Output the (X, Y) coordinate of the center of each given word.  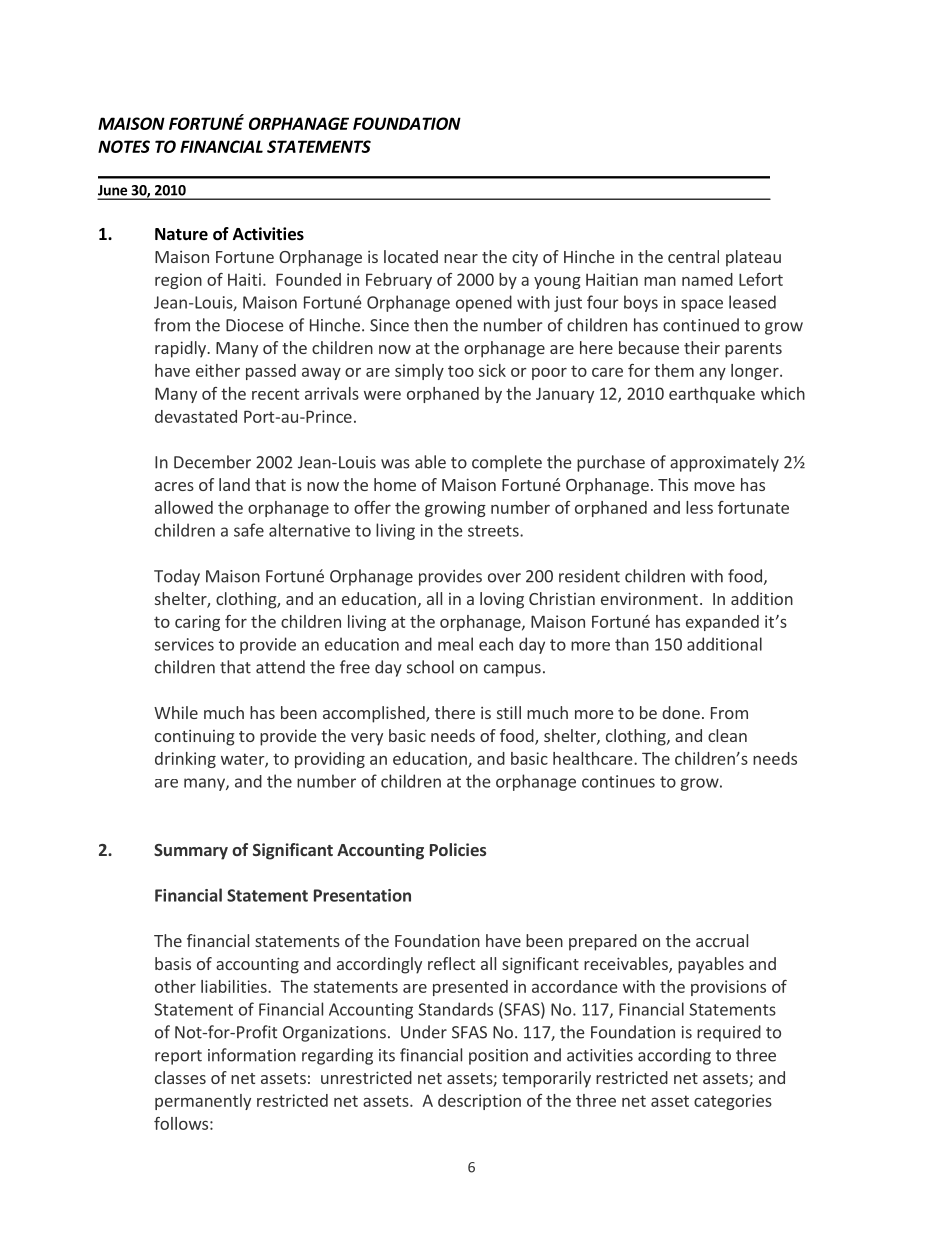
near (461, 258)
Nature (181, 234)
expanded (722, 623)
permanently (203, 1102)
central (693, 256)
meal (455, 644)
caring (197, 623)
